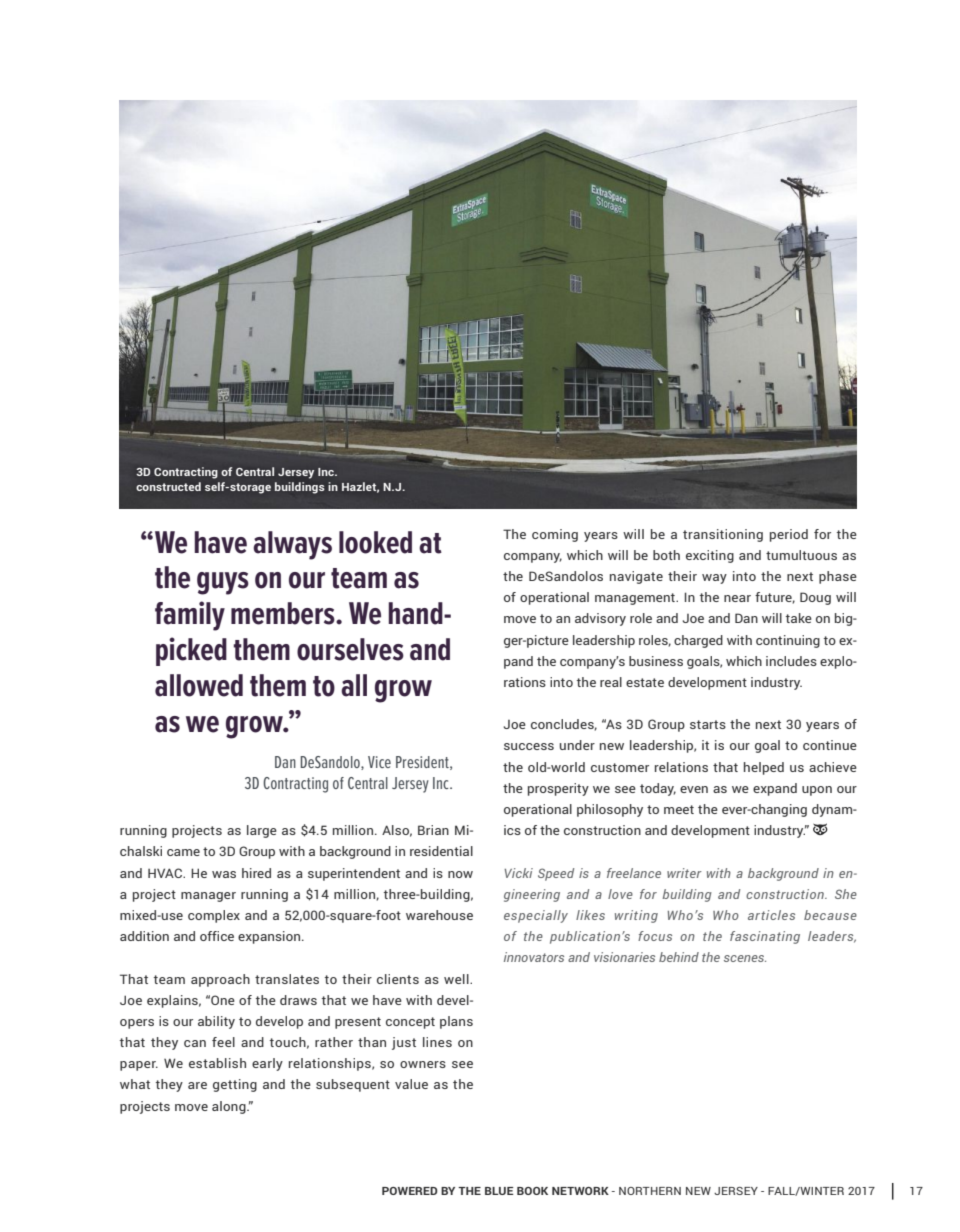  I want to click on real, so click(611, 682).
